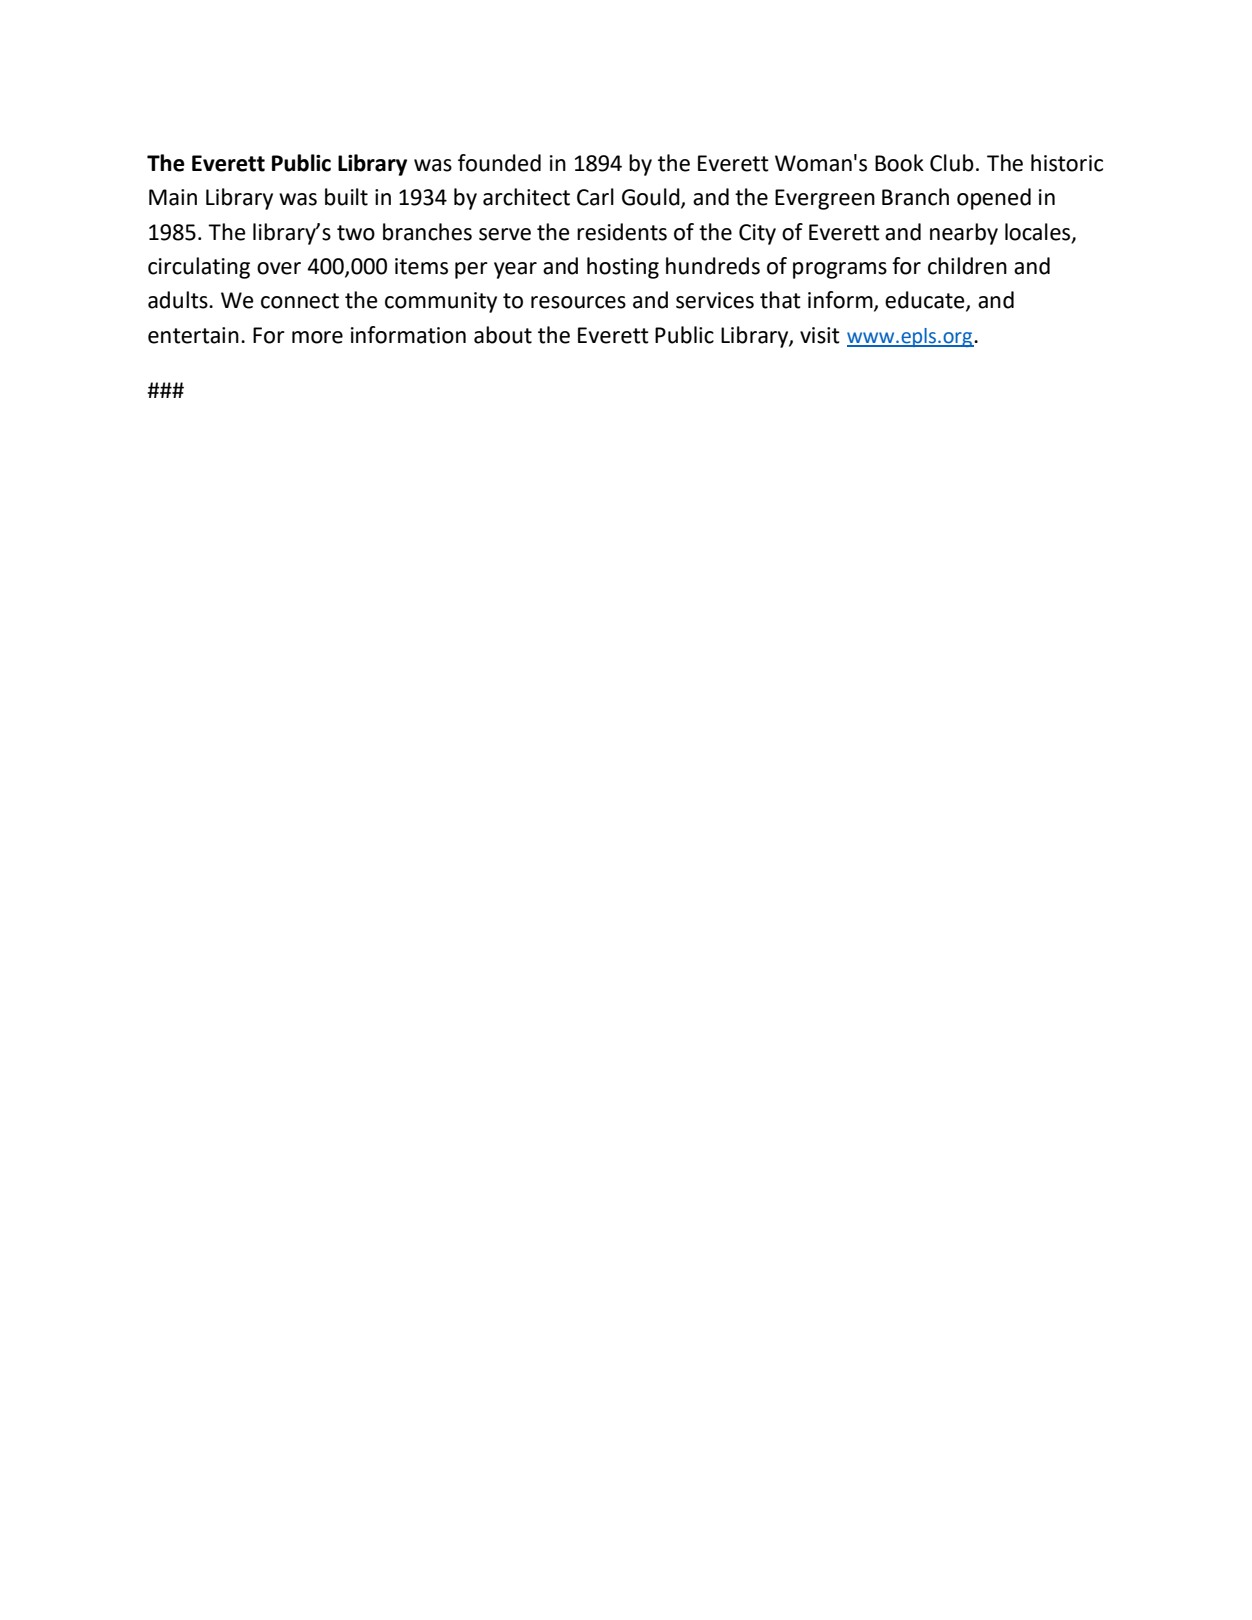 This image has width=1252, height=1620. Describe the element at coordinates (952, 163) in the image. I see `Club` at that location.
